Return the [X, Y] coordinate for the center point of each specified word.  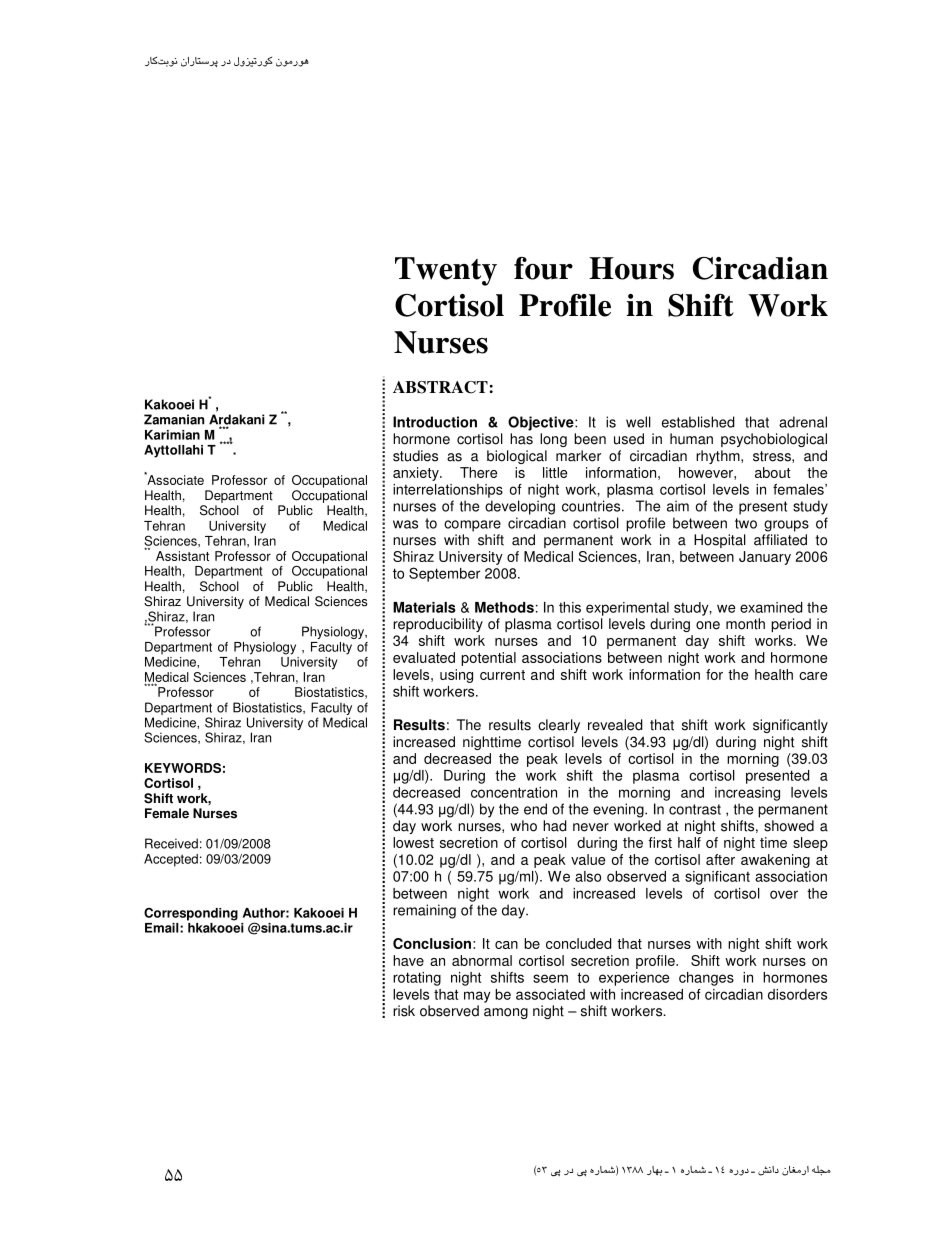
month [745, 624]
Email [163, 928]
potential [488, 659]
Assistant [182, 556]
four [543, 268]
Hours [631, 268]
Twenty [446, 271]
